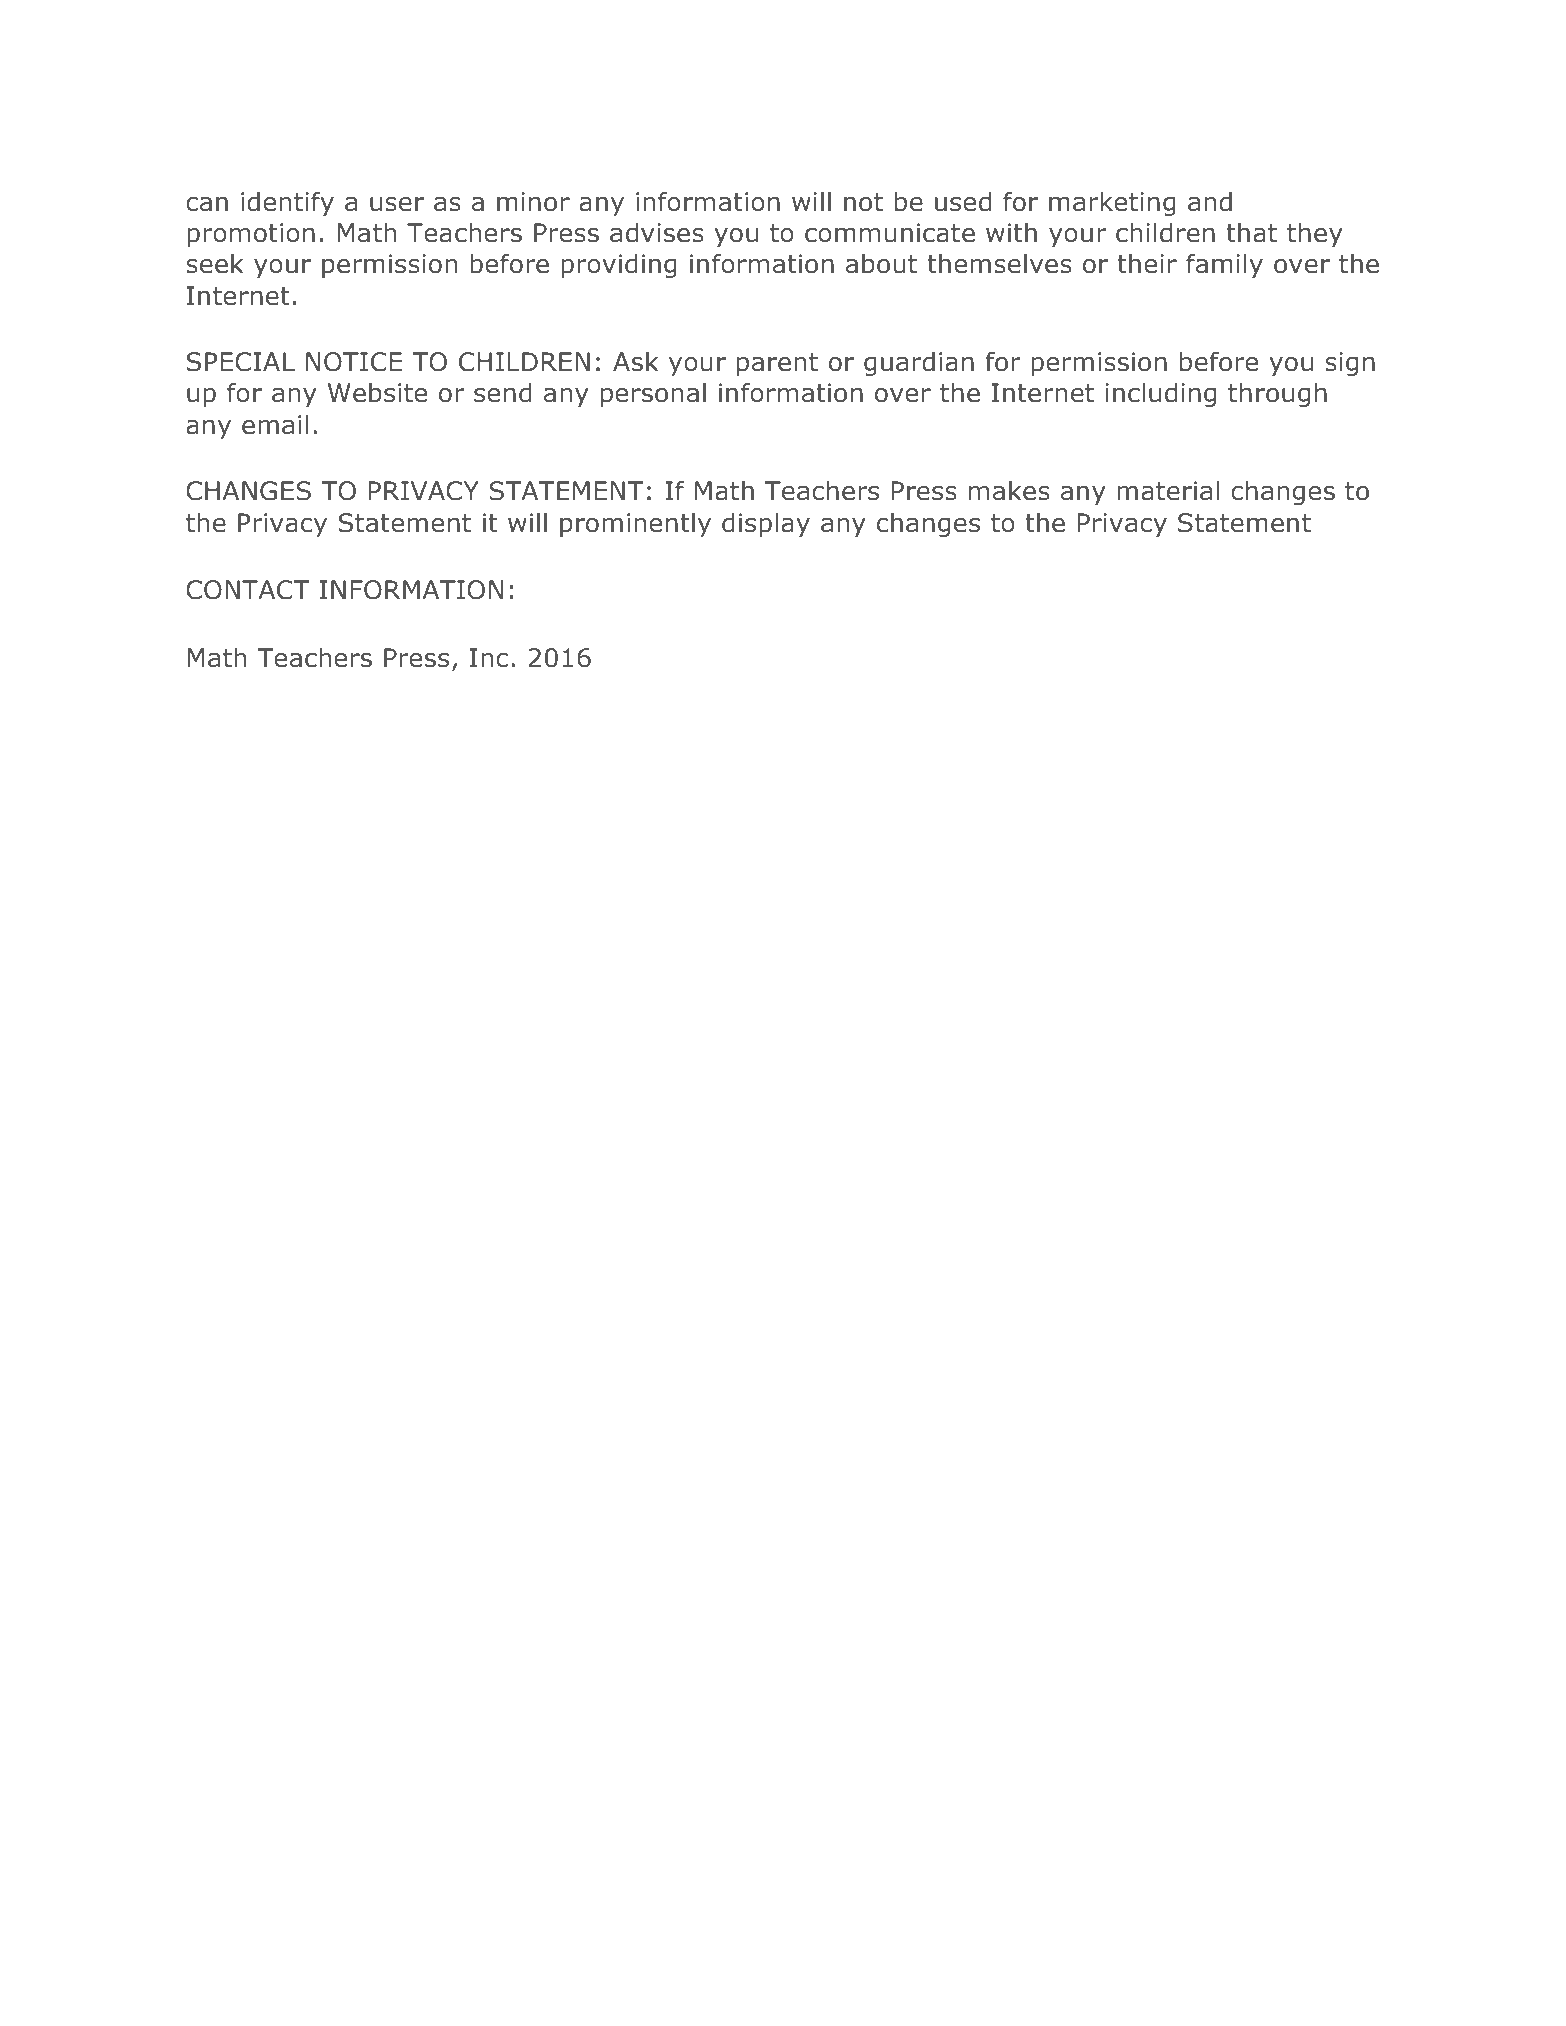 Image resolution: width=1566 pixels, height=2026 pixels. What do you see at coordinates (248, 590) in the screenshot?
I see `CONTACT` at bounding box center [248, 590].
